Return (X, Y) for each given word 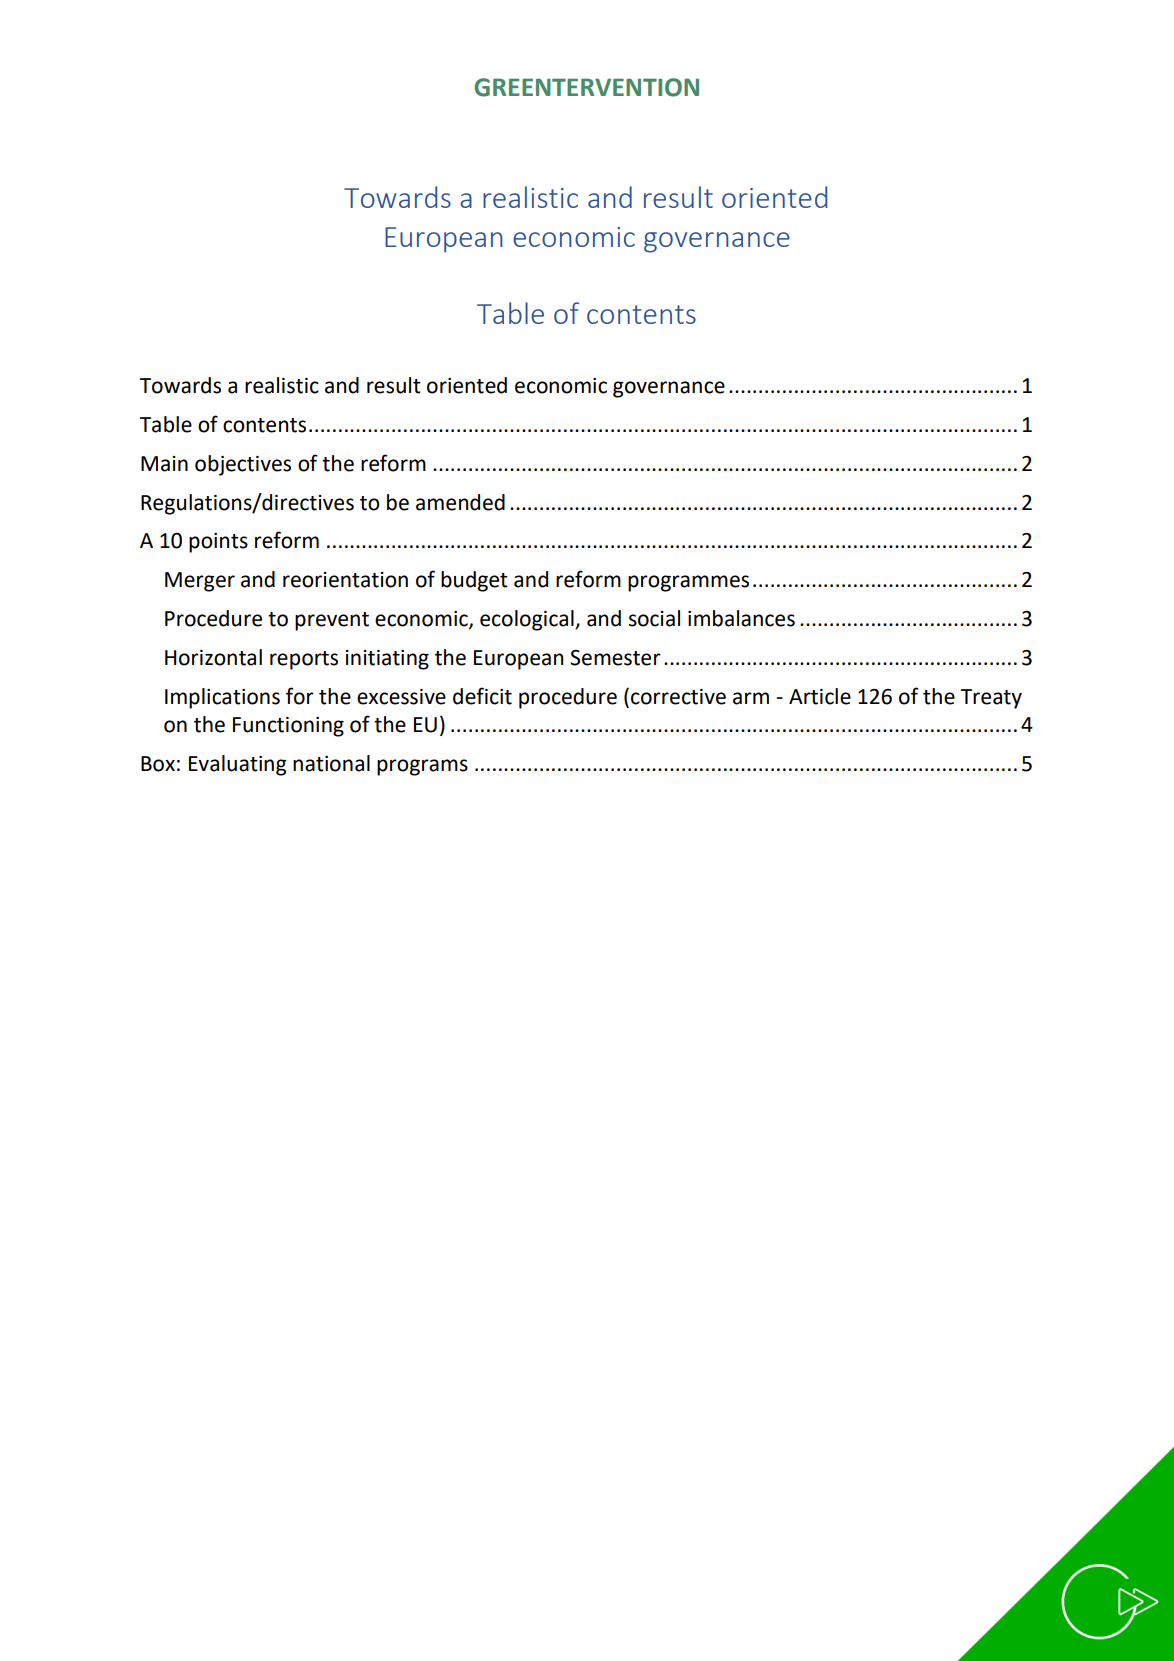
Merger (200, 582)
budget (474, 581)
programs (422, 767)
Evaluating (238, 765)
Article (820, 696)
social (654, 618)
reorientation (345, 580)
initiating (387, 660)
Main (164, 464)
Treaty (991, 699)
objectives (243, 465)
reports (304, 660)
